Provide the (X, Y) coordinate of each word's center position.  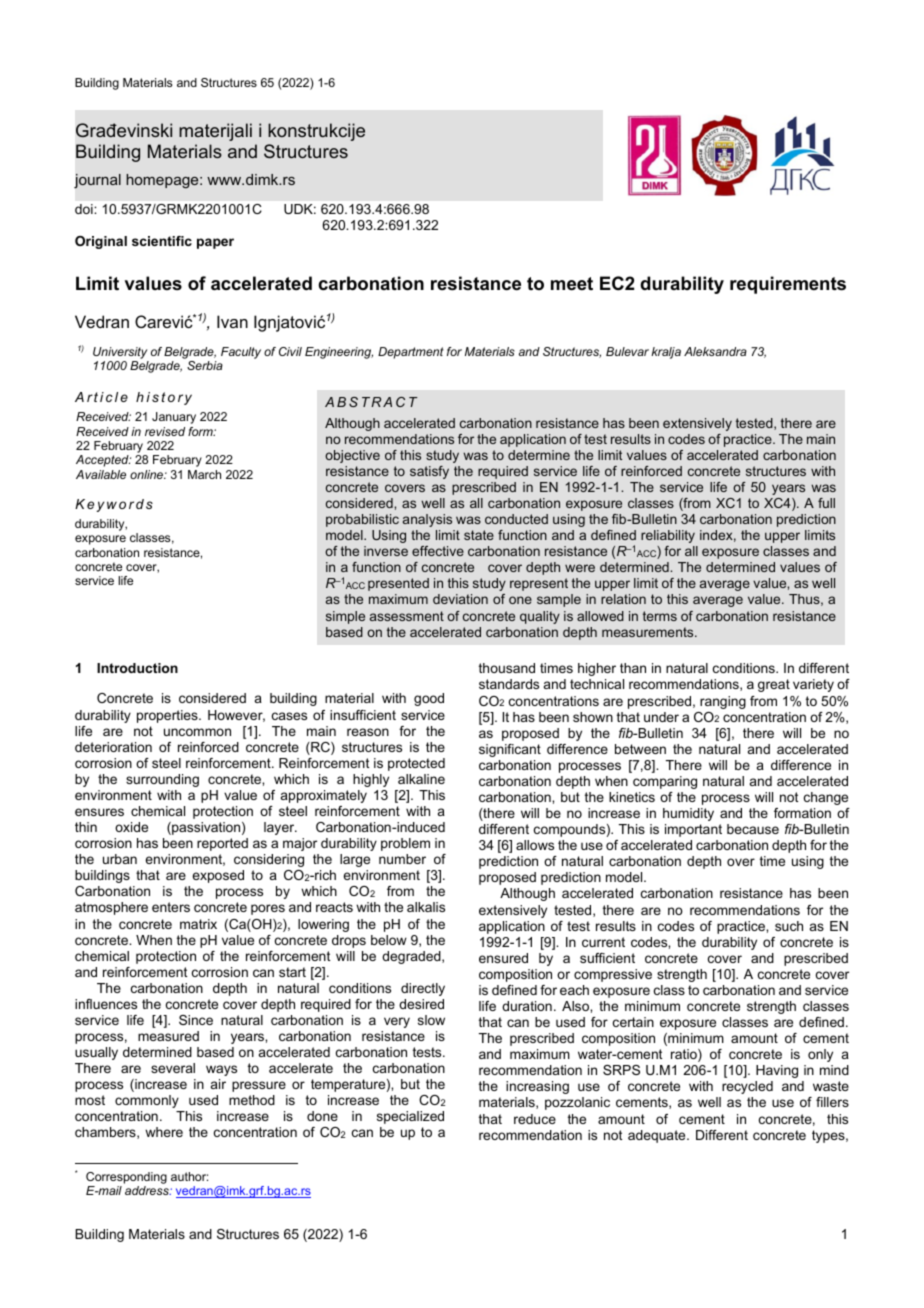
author (189, 1176)
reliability (668, 536)
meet (572, 284)
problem (405, 844)
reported (222, 844)
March (204, 474)
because (753, 829)
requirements (788, 285)
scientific (162, 241)
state (479, 535)
